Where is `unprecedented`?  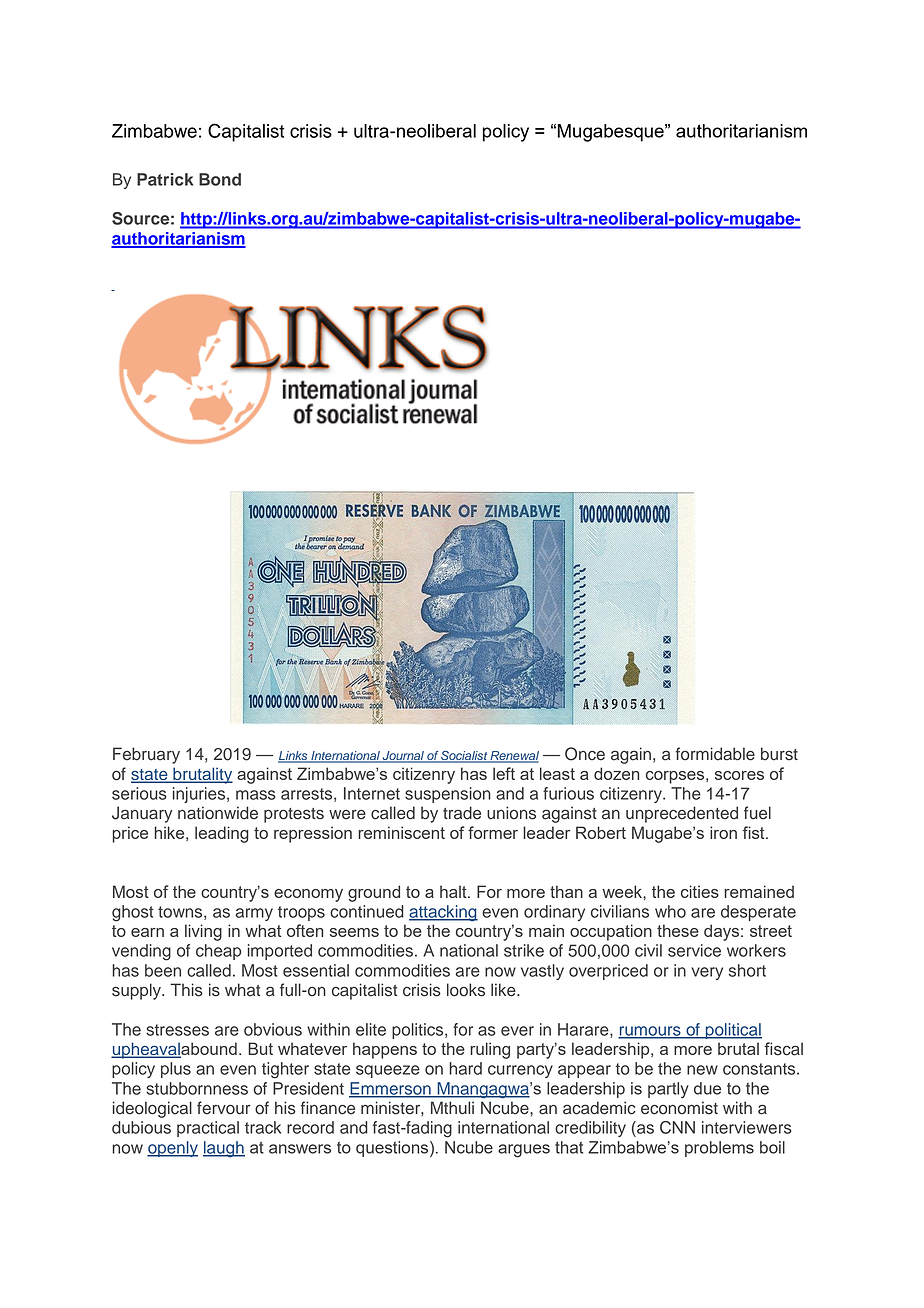 unprecedented is located at coordinates (682, 814).
